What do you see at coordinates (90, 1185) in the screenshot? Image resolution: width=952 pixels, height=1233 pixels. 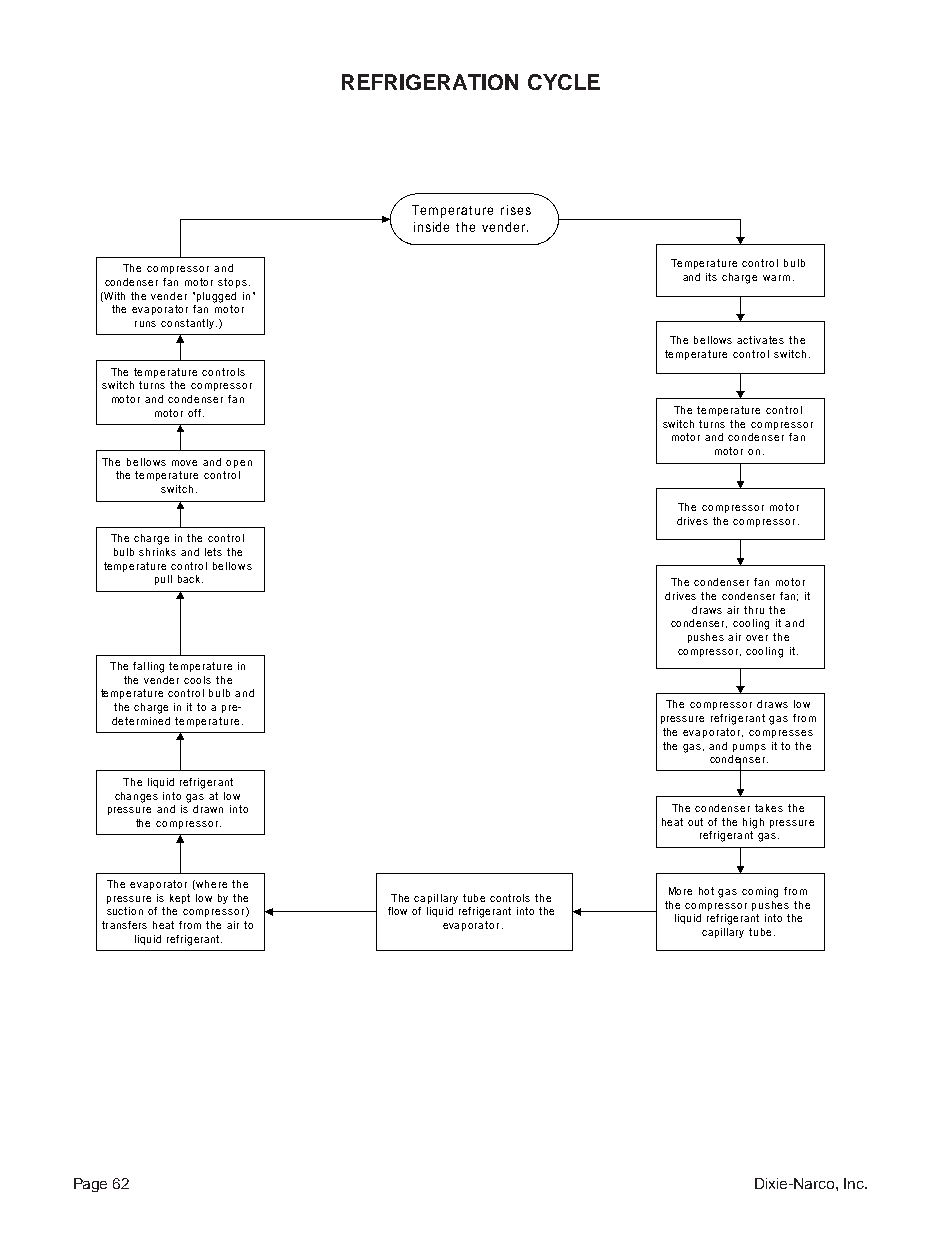 I see `Page` at bounding box center [90, 1185].
